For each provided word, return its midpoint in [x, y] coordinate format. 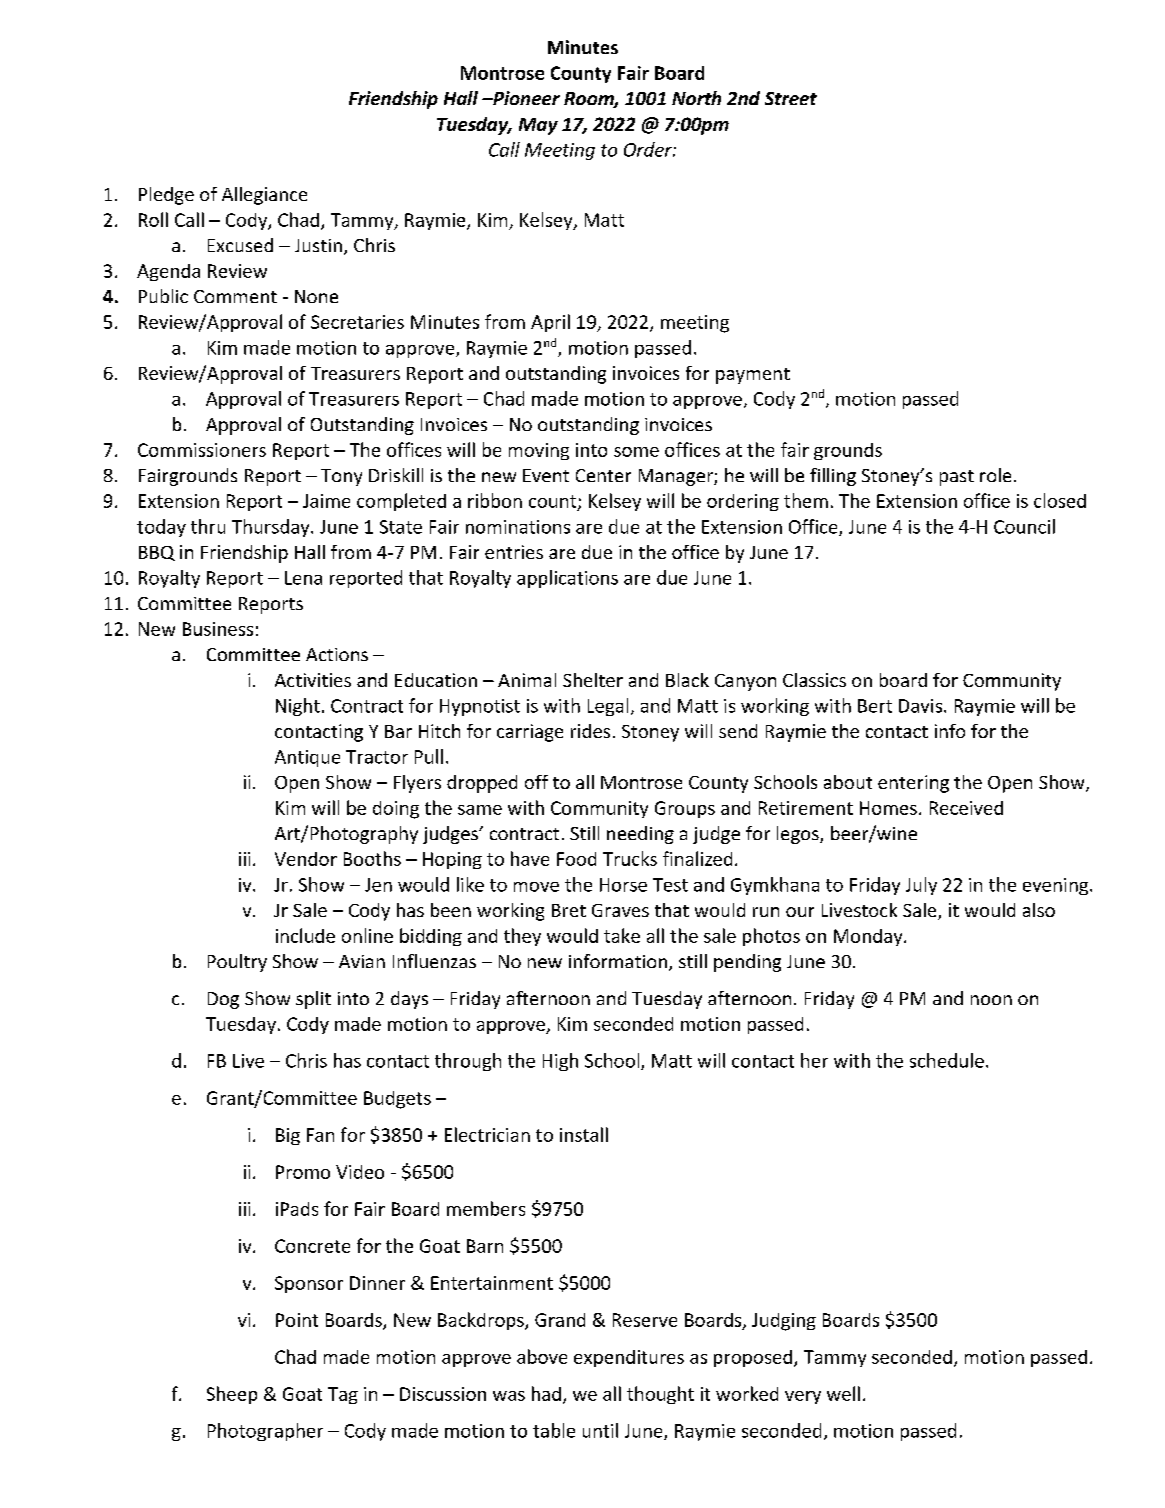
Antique [307, 758]
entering [913, 784]
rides [590, 731]
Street [791, 98]
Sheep [232, 1395]
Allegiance [264, 196]
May [538, 126]
